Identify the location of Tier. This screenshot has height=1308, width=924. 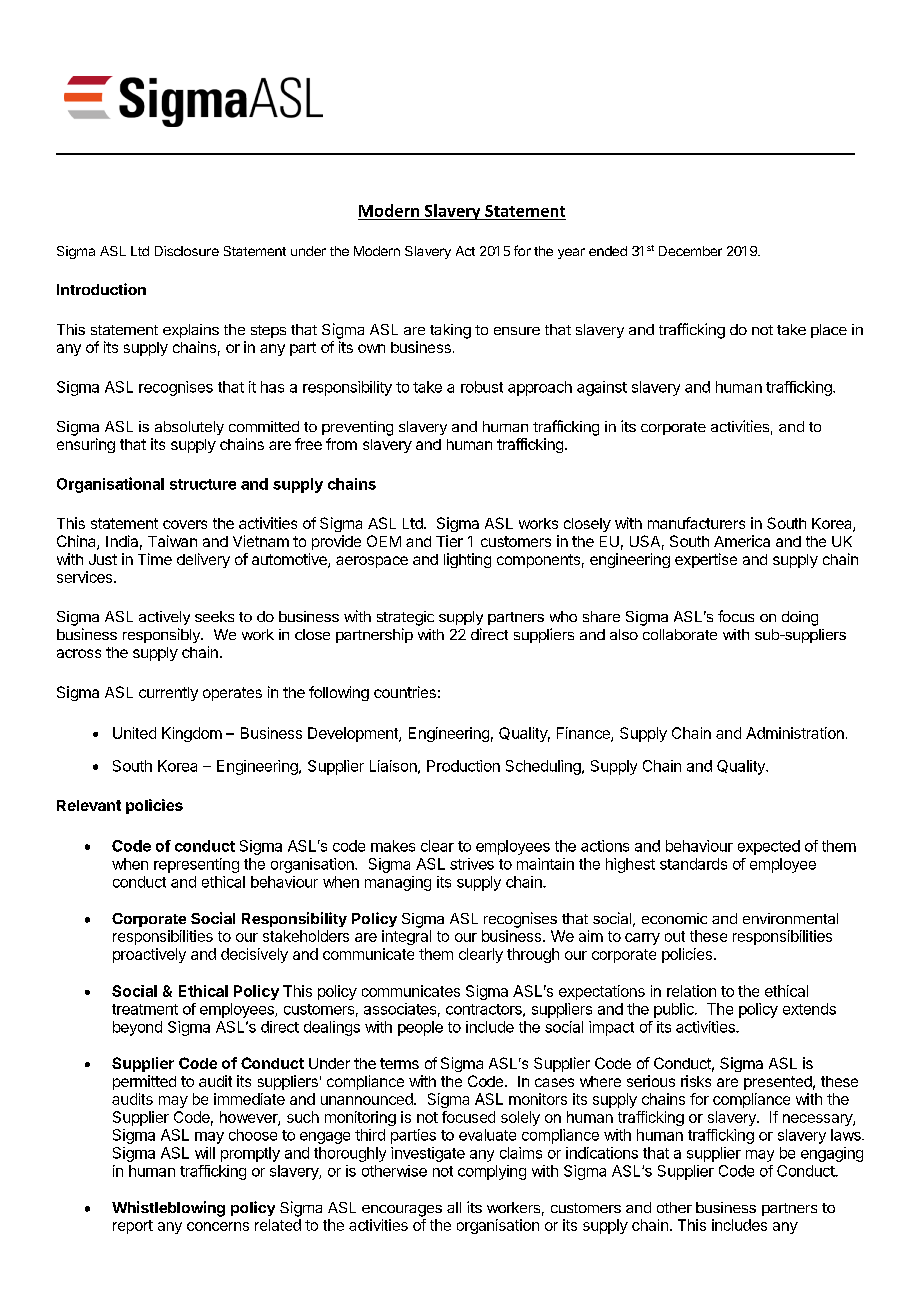
(449, 541).
